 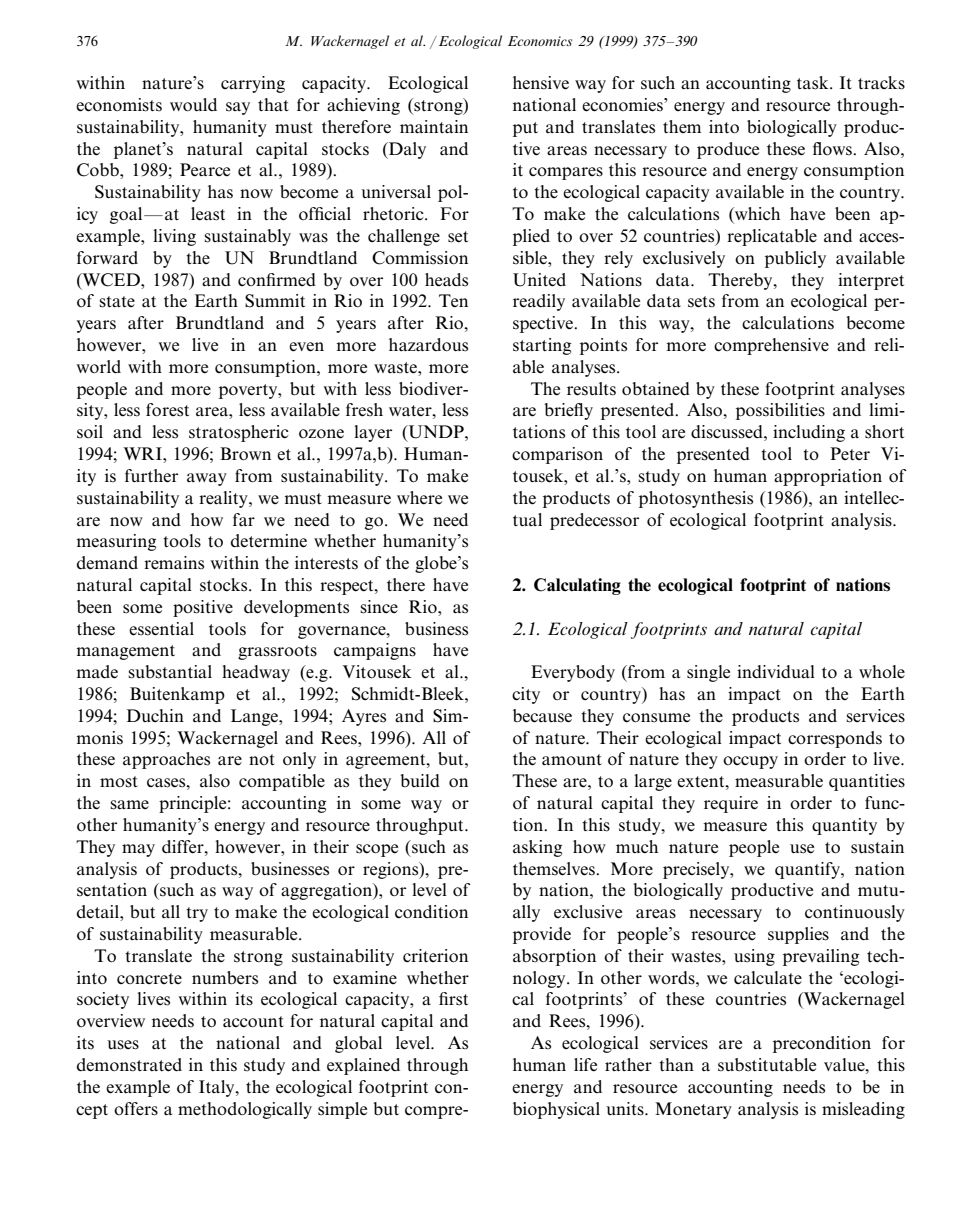 I want to click on corresponds, so click(x=835, y=739).
